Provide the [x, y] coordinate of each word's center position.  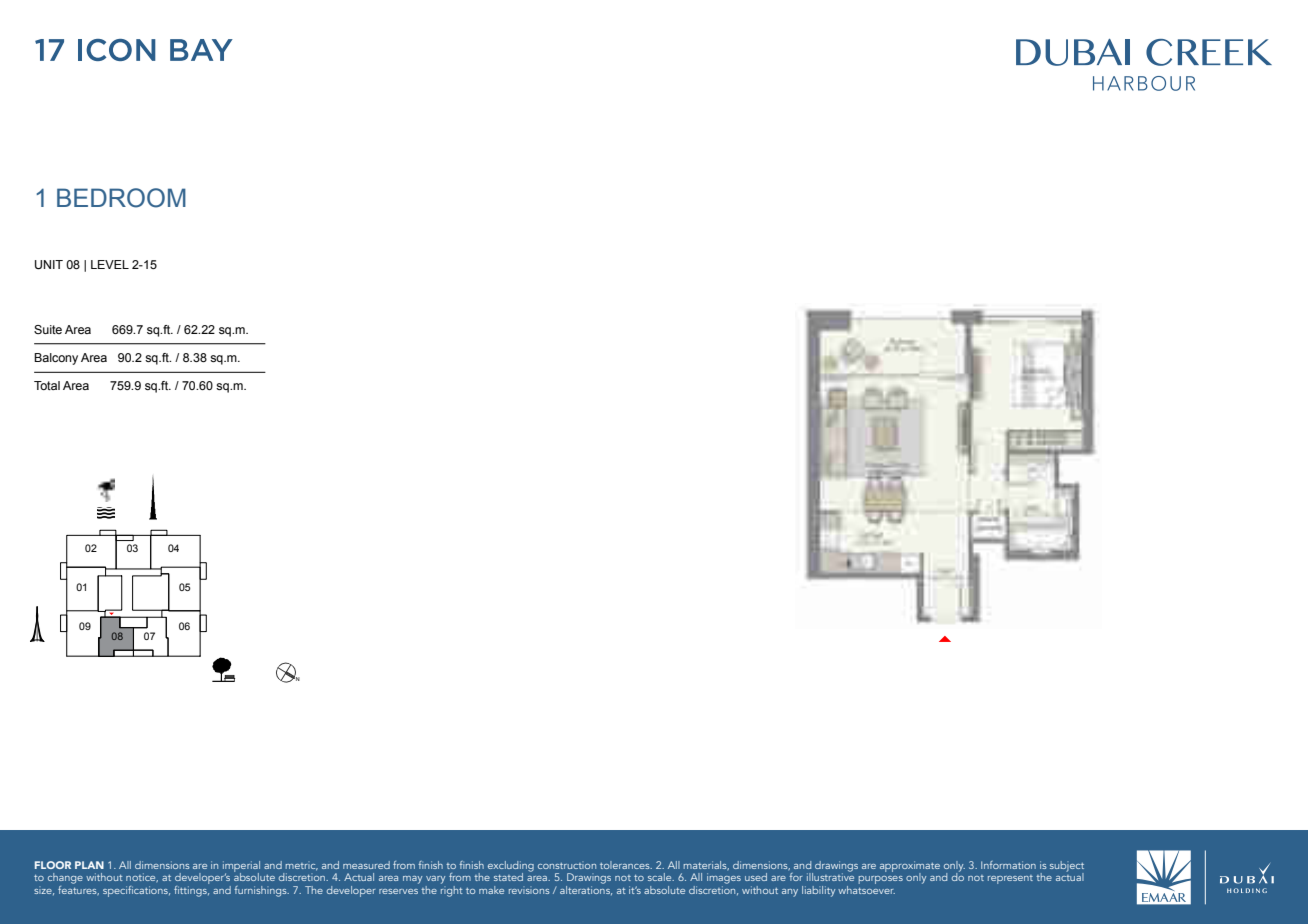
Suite [48, 329]
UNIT [49, 265]
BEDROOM [121, 198]
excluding [511, 867]
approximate [910, 868]
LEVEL [110, 264]
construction [567, 865]
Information [1008, 865]
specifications [136, 891]
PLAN [89, 865]
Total [47, 385]
